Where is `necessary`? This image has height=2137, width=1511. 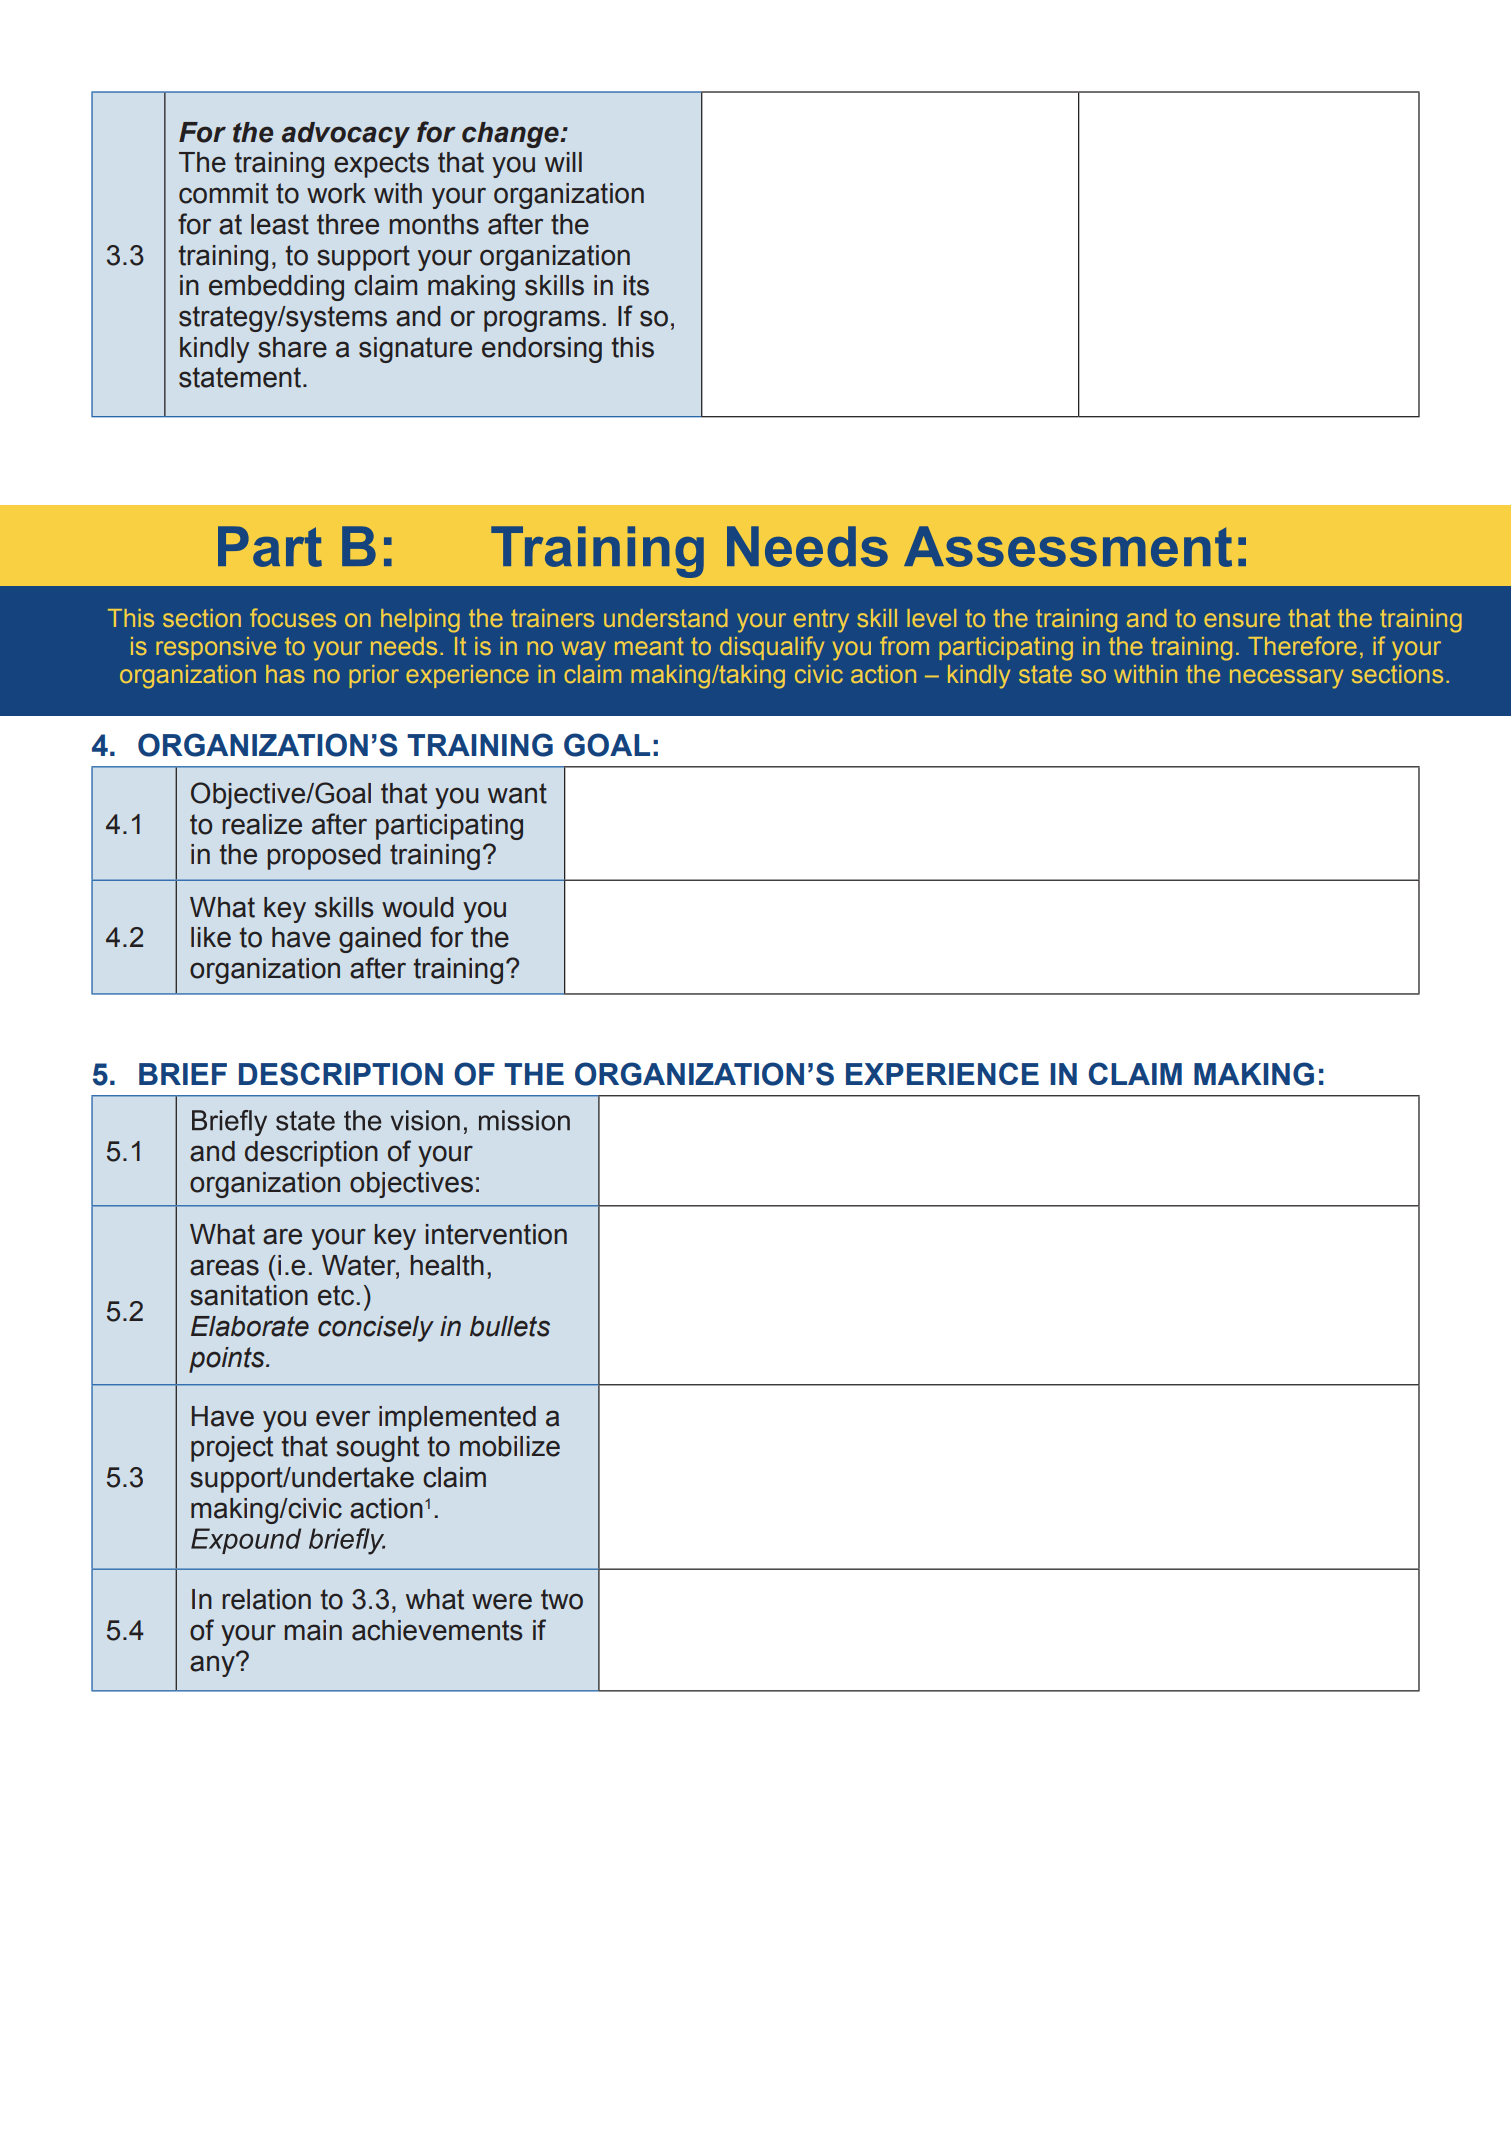 necessary is located at coordinates (1286, 679).
